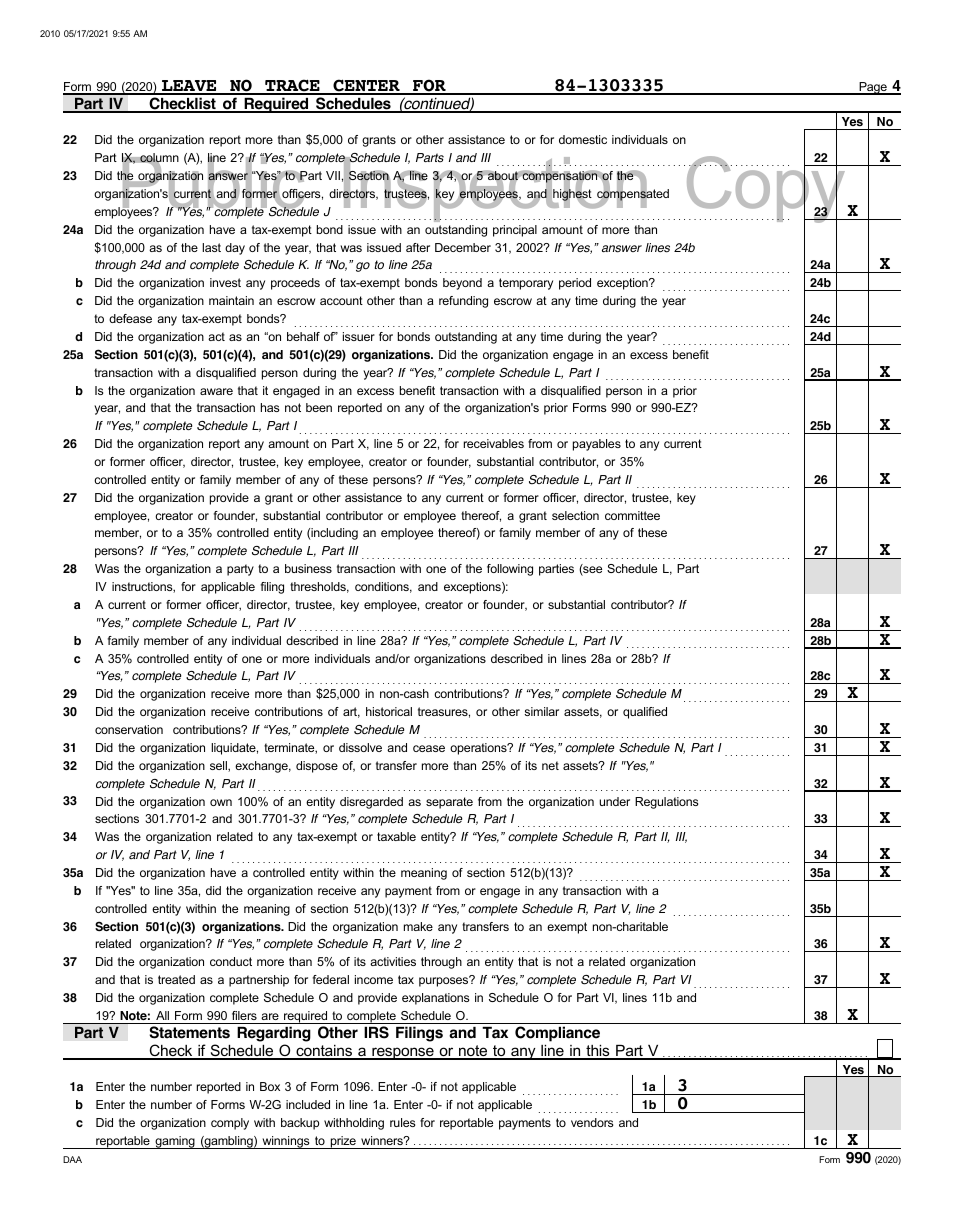 The image size is (966, 1232). I want to click on Page, so click(873, 88).
